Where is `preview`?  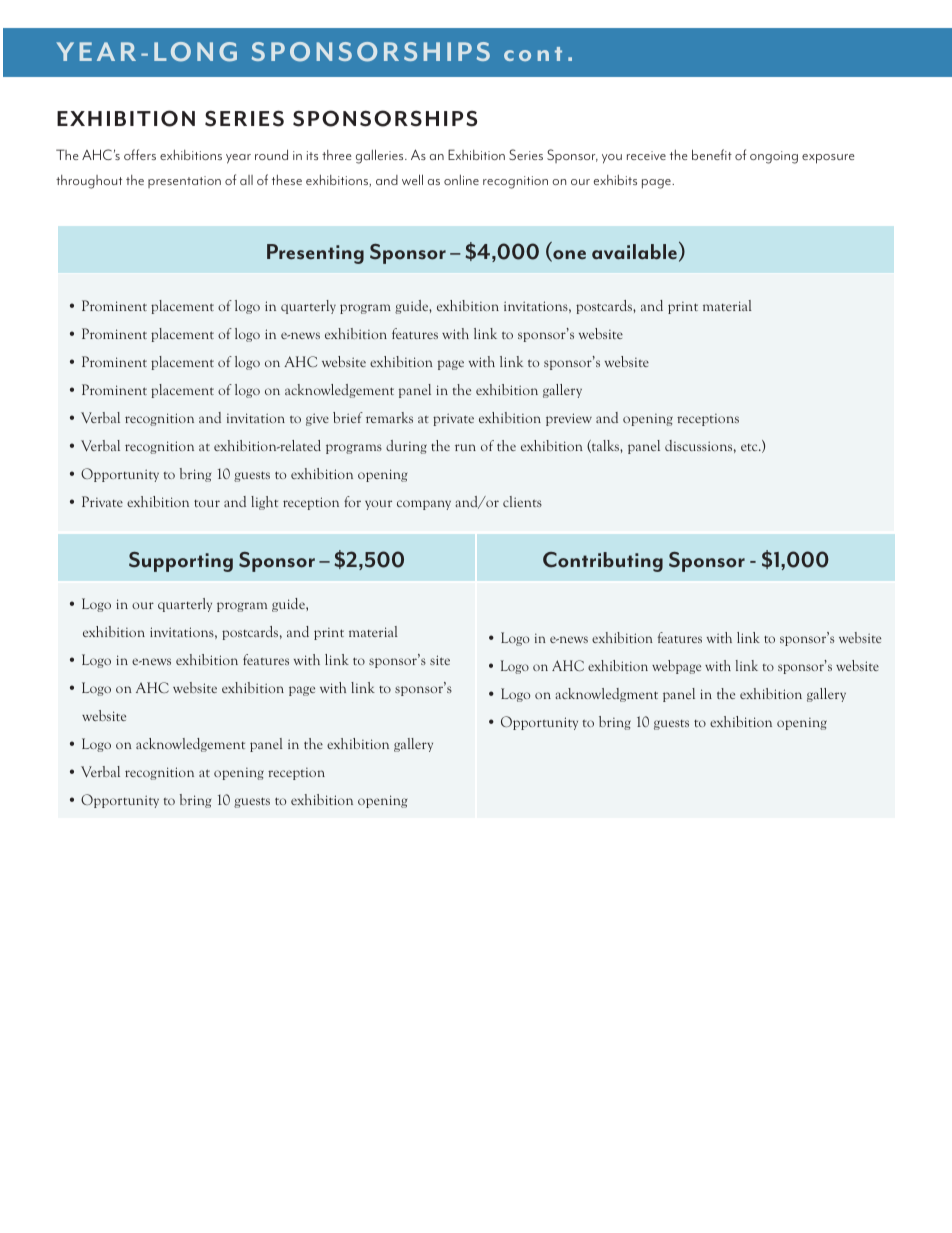
preview is located at coordinates (569, 419).
